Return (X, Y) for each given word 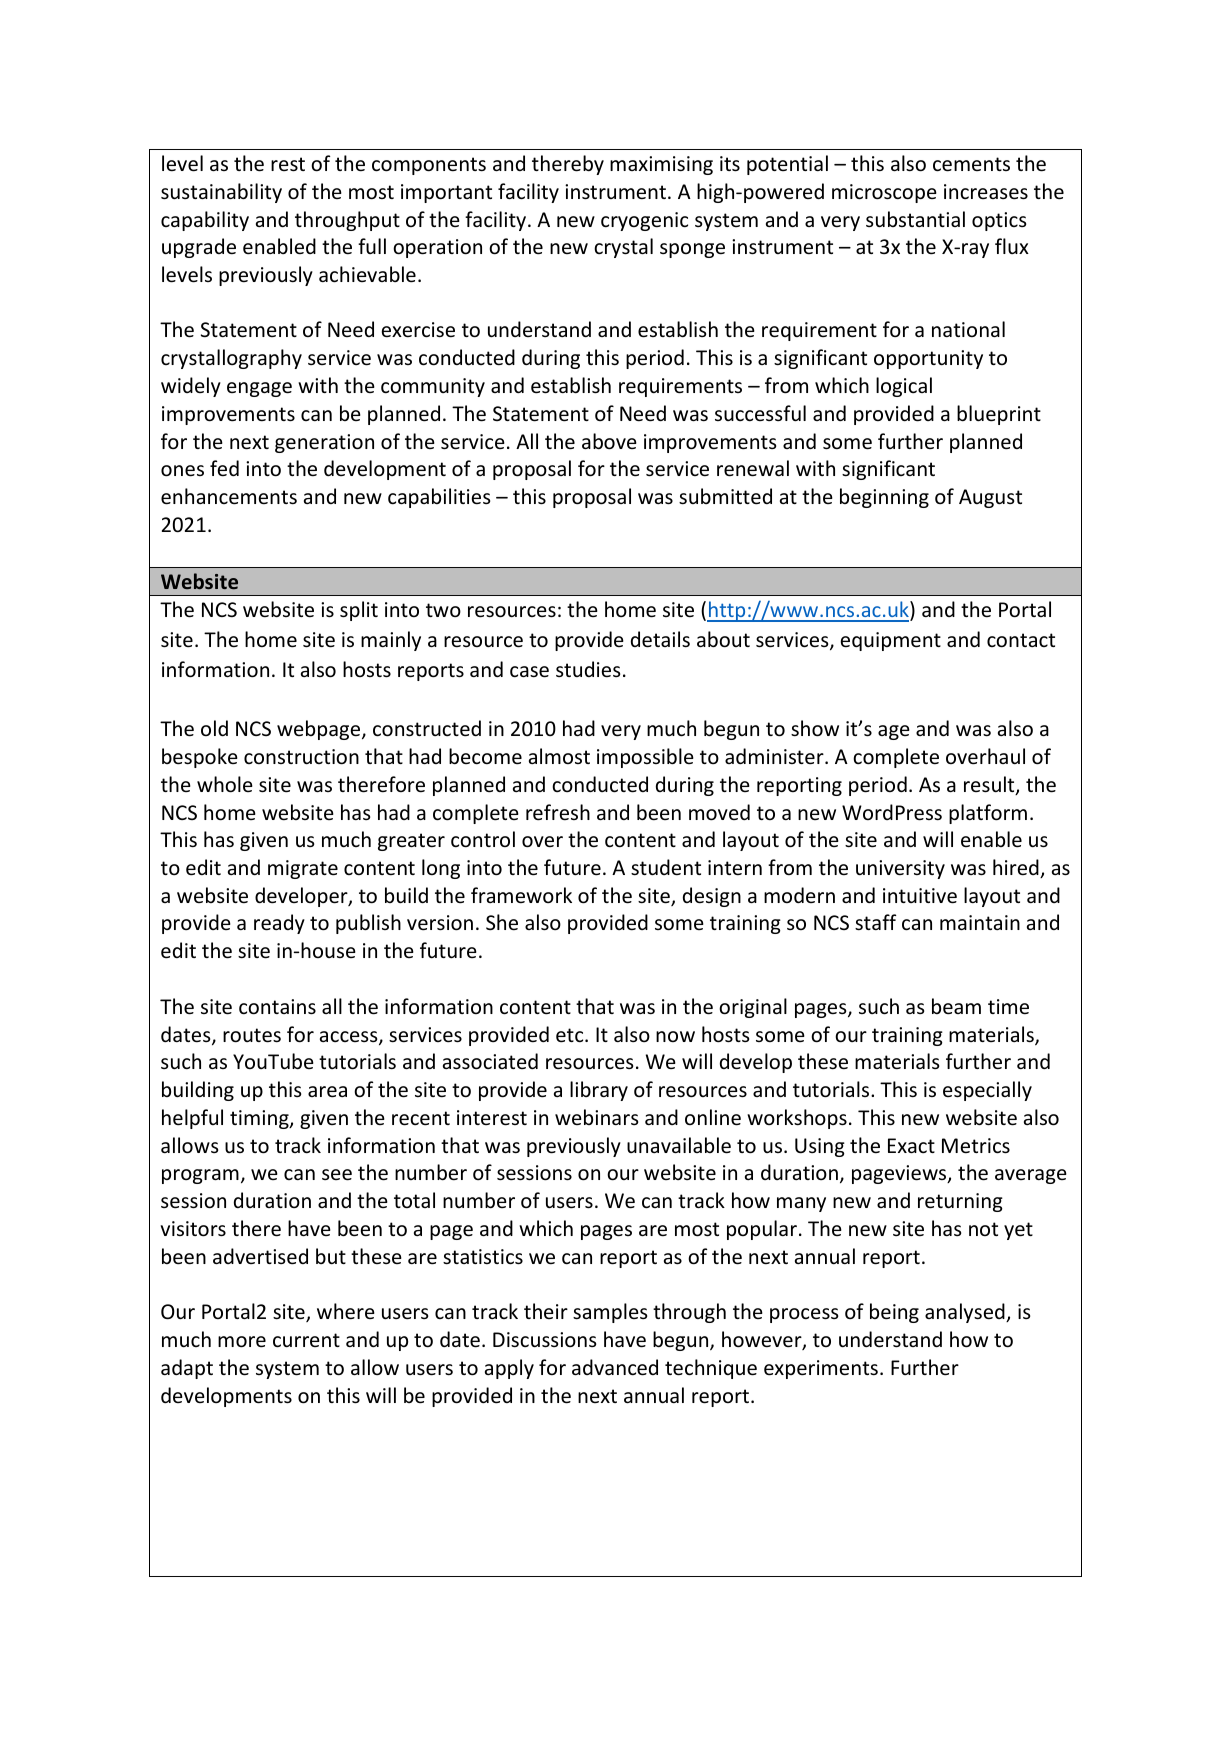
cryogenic (644, 221)
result (990, 785)
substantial (915, 219)
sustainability (221, 193)
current (306, 1340)
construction (301, 757)
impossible (645, 758)
